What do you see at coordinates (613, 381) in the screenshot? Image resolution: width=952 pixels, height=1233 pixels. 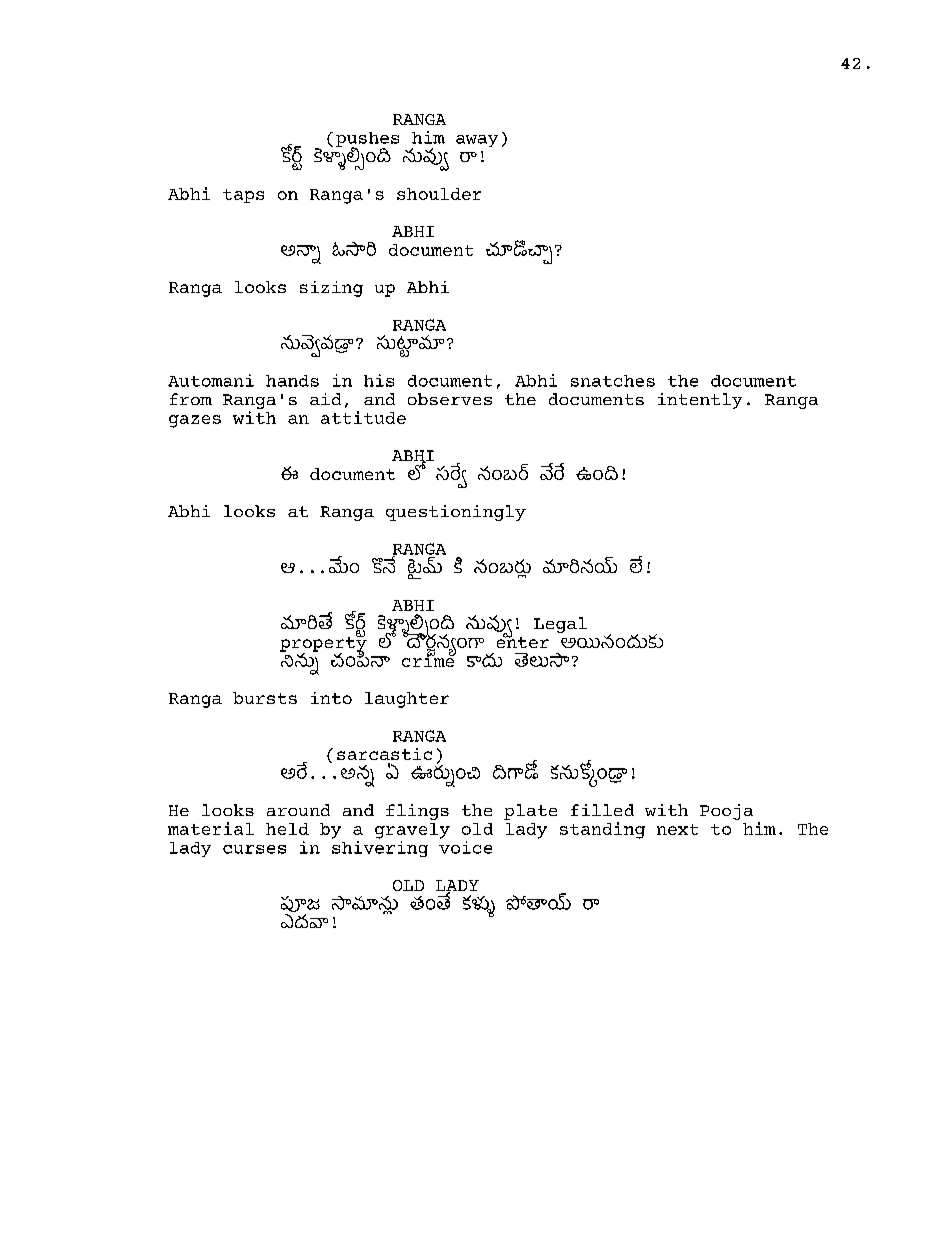 I see `snatches` at bounding box center [613, 381].
